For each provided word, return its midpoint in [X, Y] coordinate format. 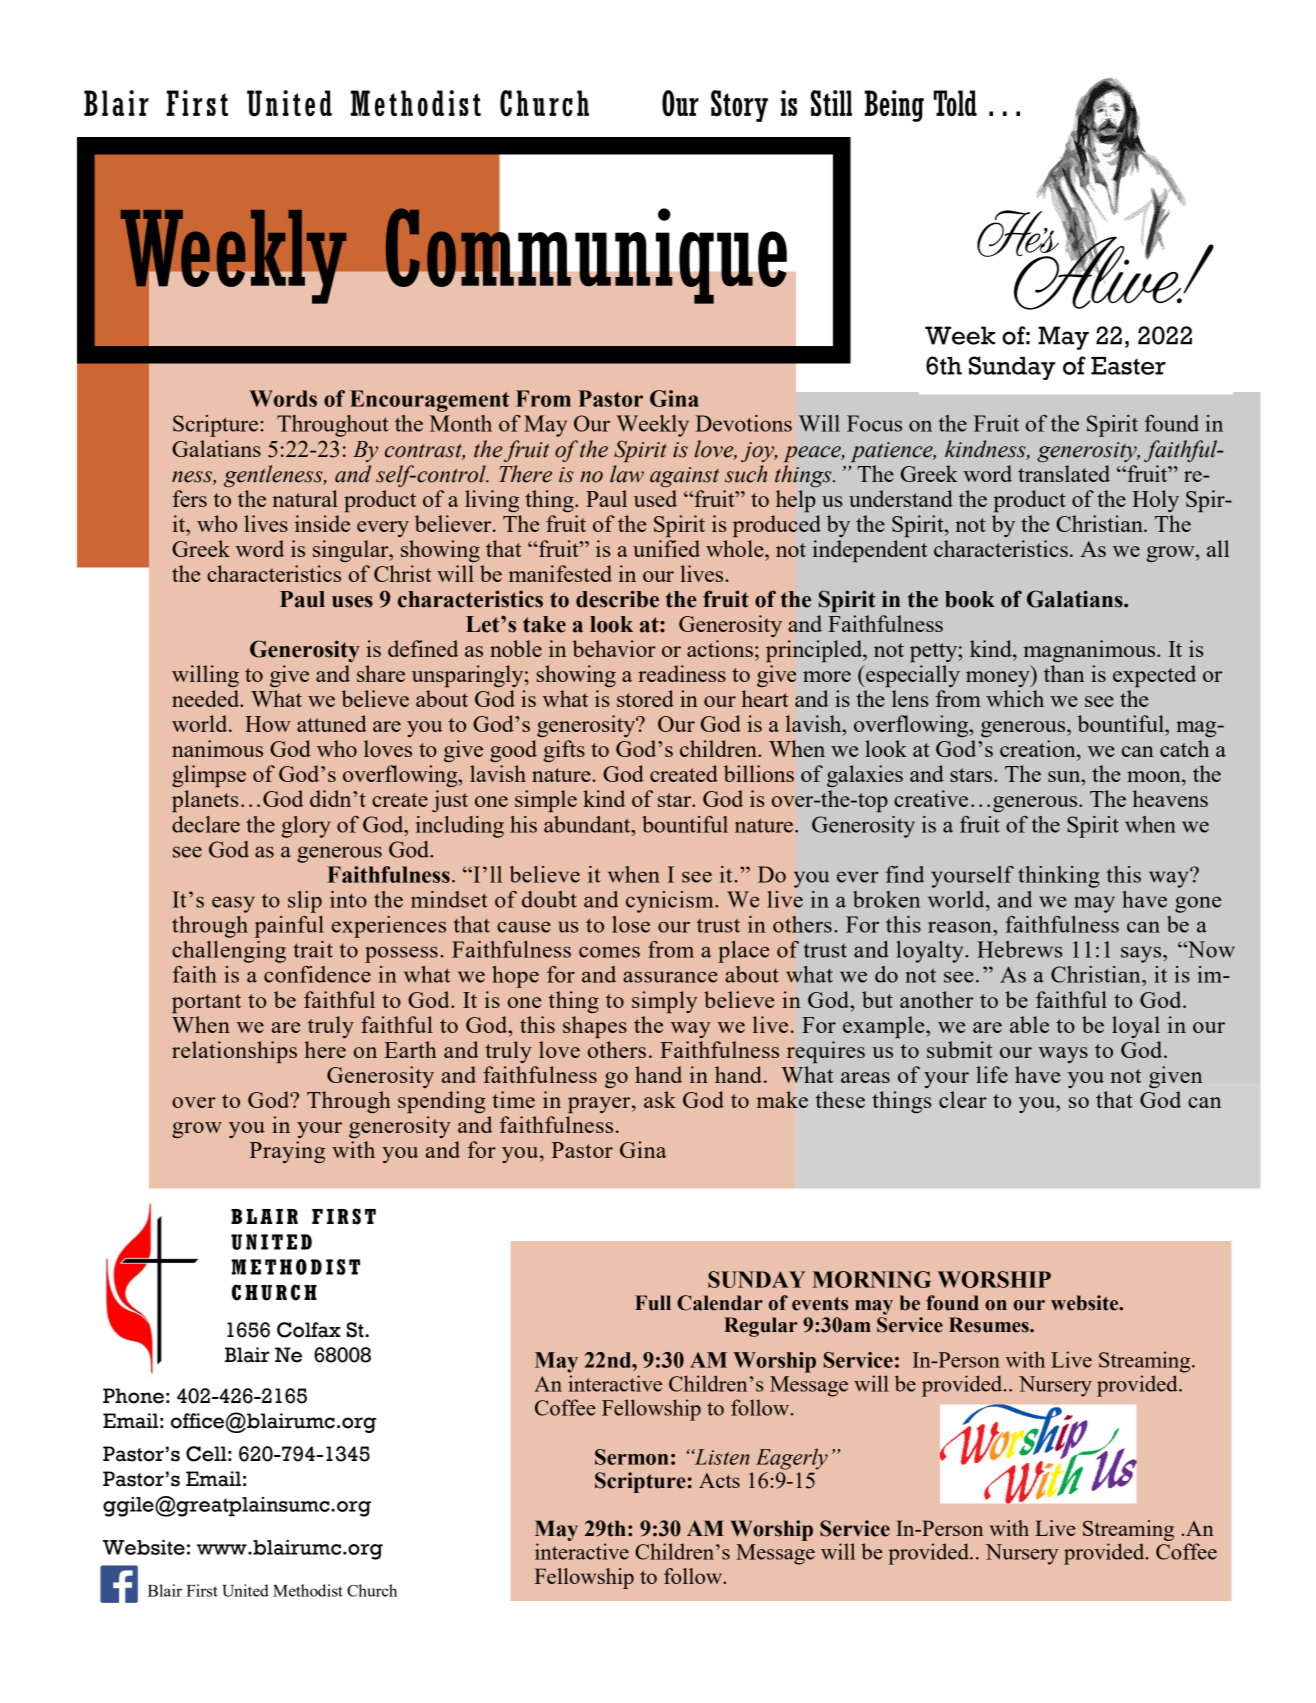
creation [1039, 748]
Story [739, 106]
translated [1064, 473]
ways [1063, 1055]
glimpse [209, 776]
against [684, 477]
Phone [133, 1396]
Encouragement [429, 401]
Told [955, 103]
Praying [287, 1152]
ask [660, 1099]
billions [759, 773]
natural [305, 498]
